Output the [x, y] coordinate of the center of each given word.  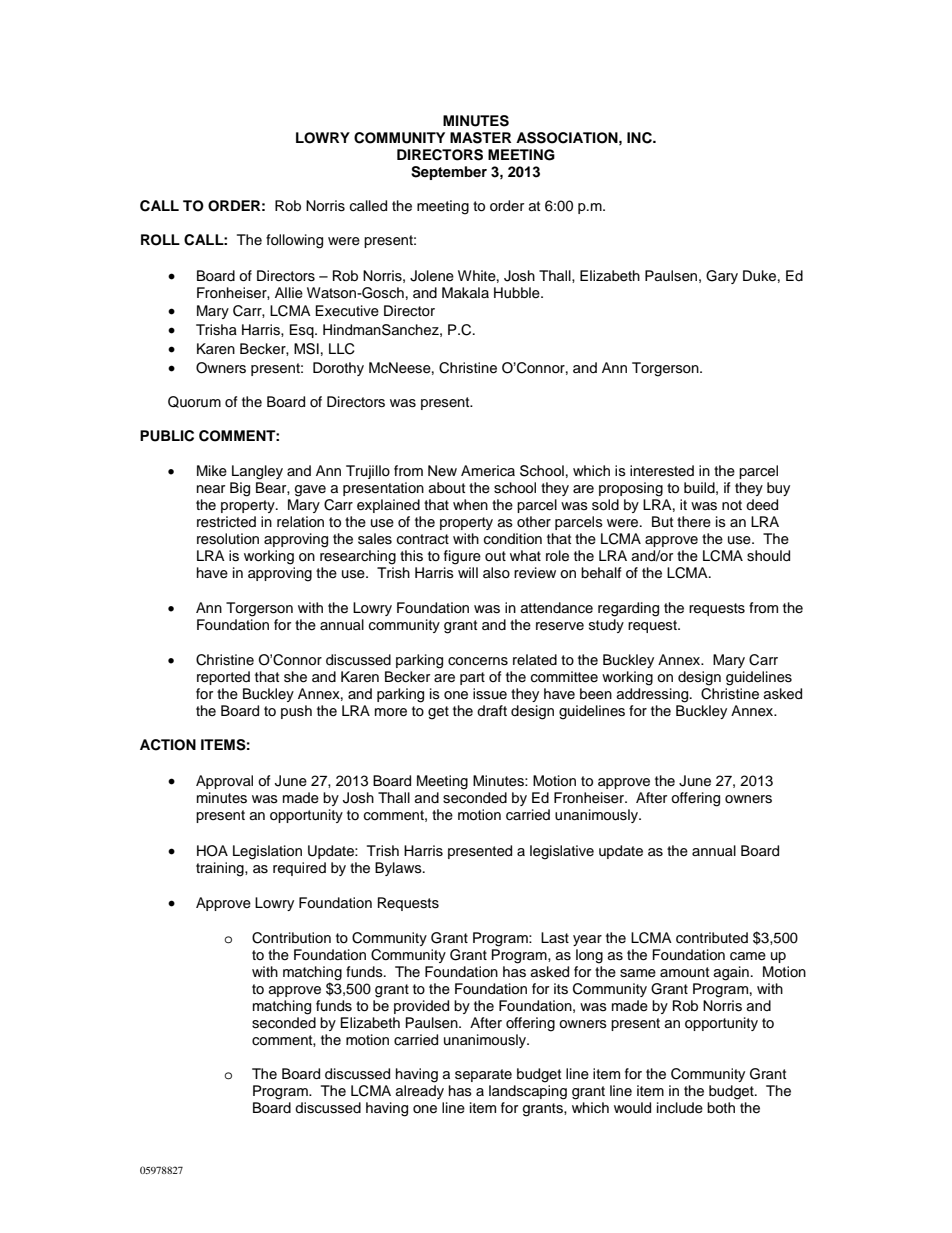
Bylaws [399, 869]
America [488, 471]
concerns [478, 661]
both [721, 1108]
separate [483, 1075]
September [449, 173]
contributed [712, 938]
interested [662, 471]
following [294, 241]
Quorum [194, 402]
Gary [722, 277]
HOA [212, 851]
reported [223, 678]
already [420, 1090]
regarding [628, 609]
